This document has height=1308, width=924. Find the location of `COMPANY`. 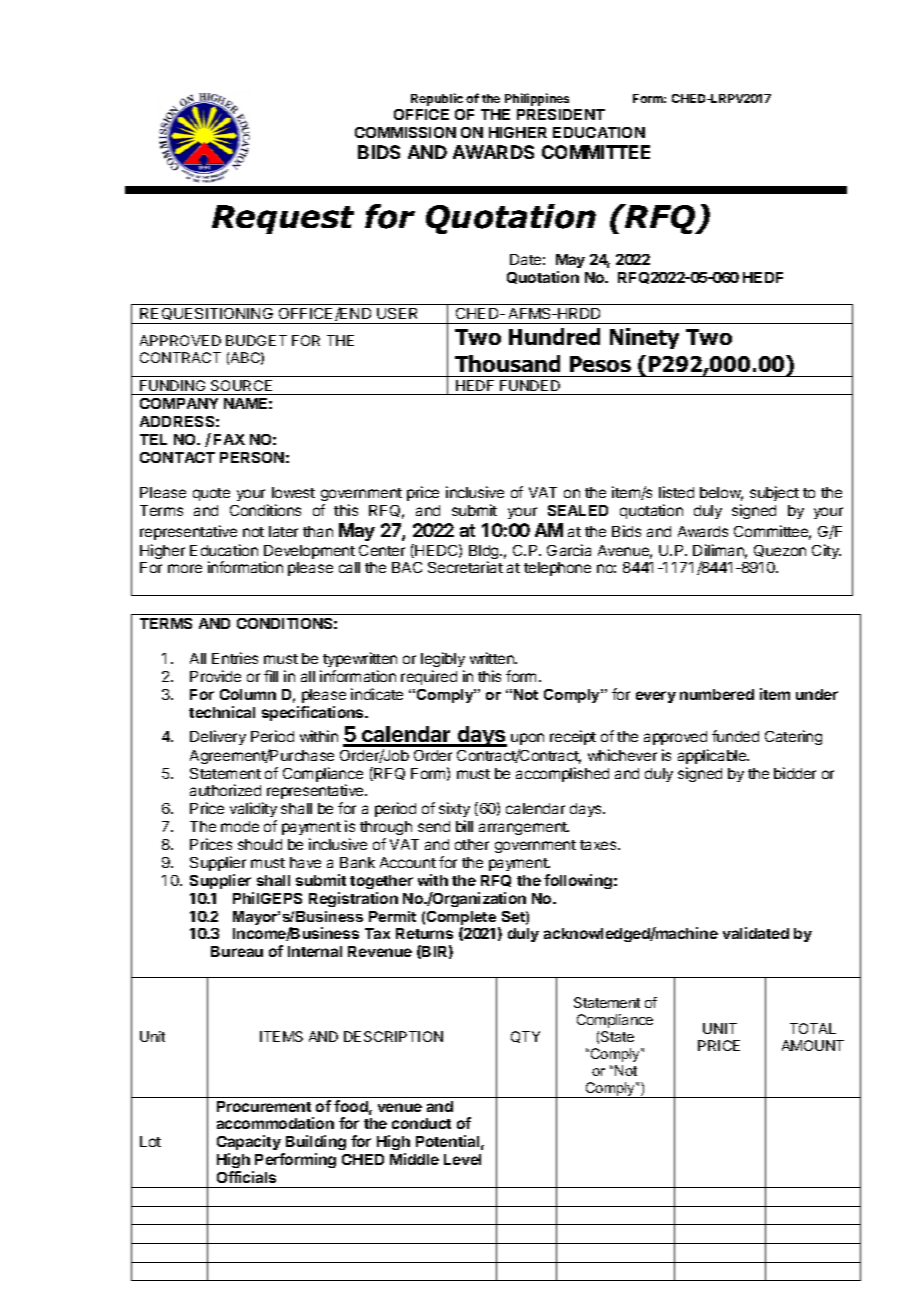

COMPANY is located at coordinates (179, 403).
